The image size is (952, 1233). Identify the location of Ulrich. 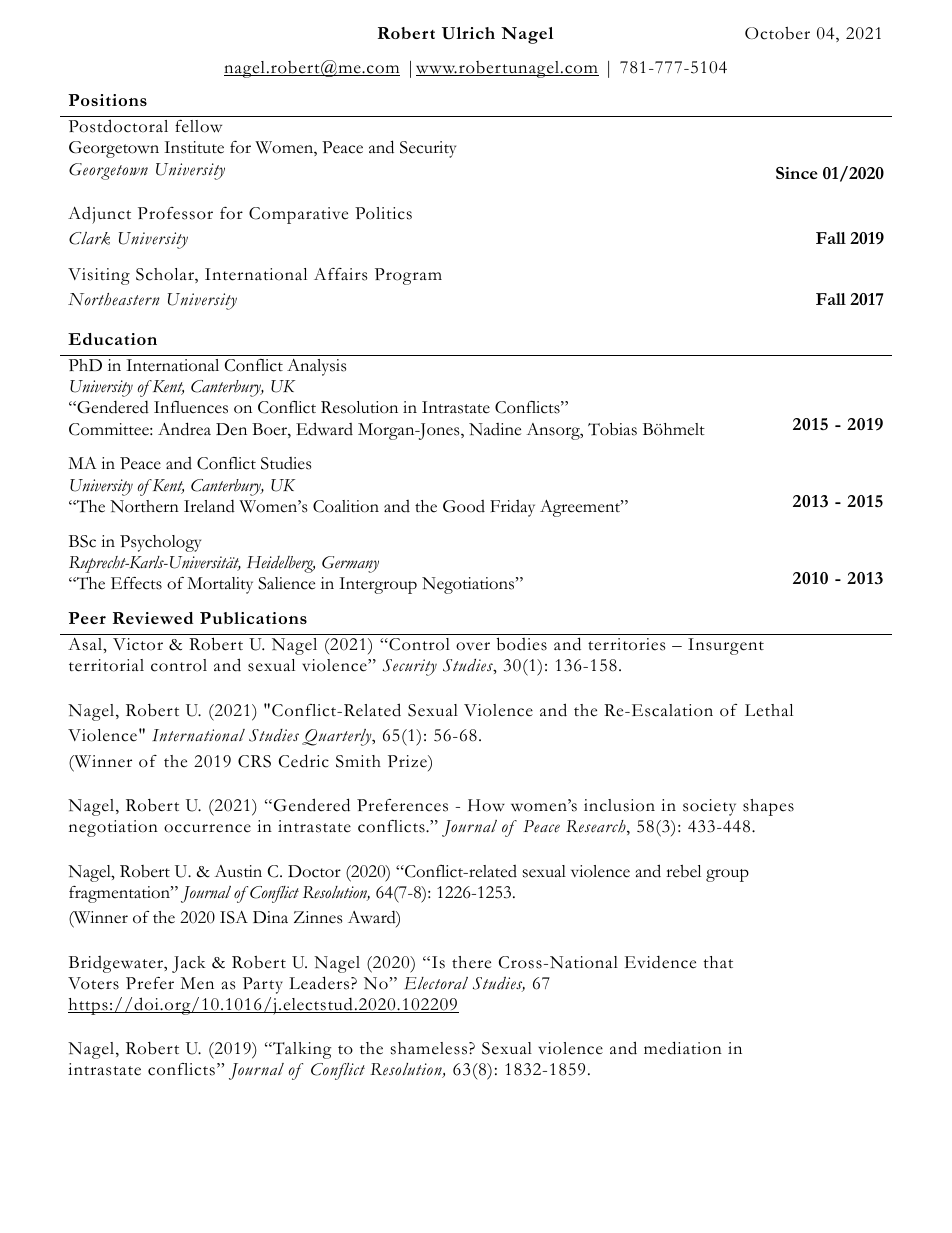
(468, 33).
